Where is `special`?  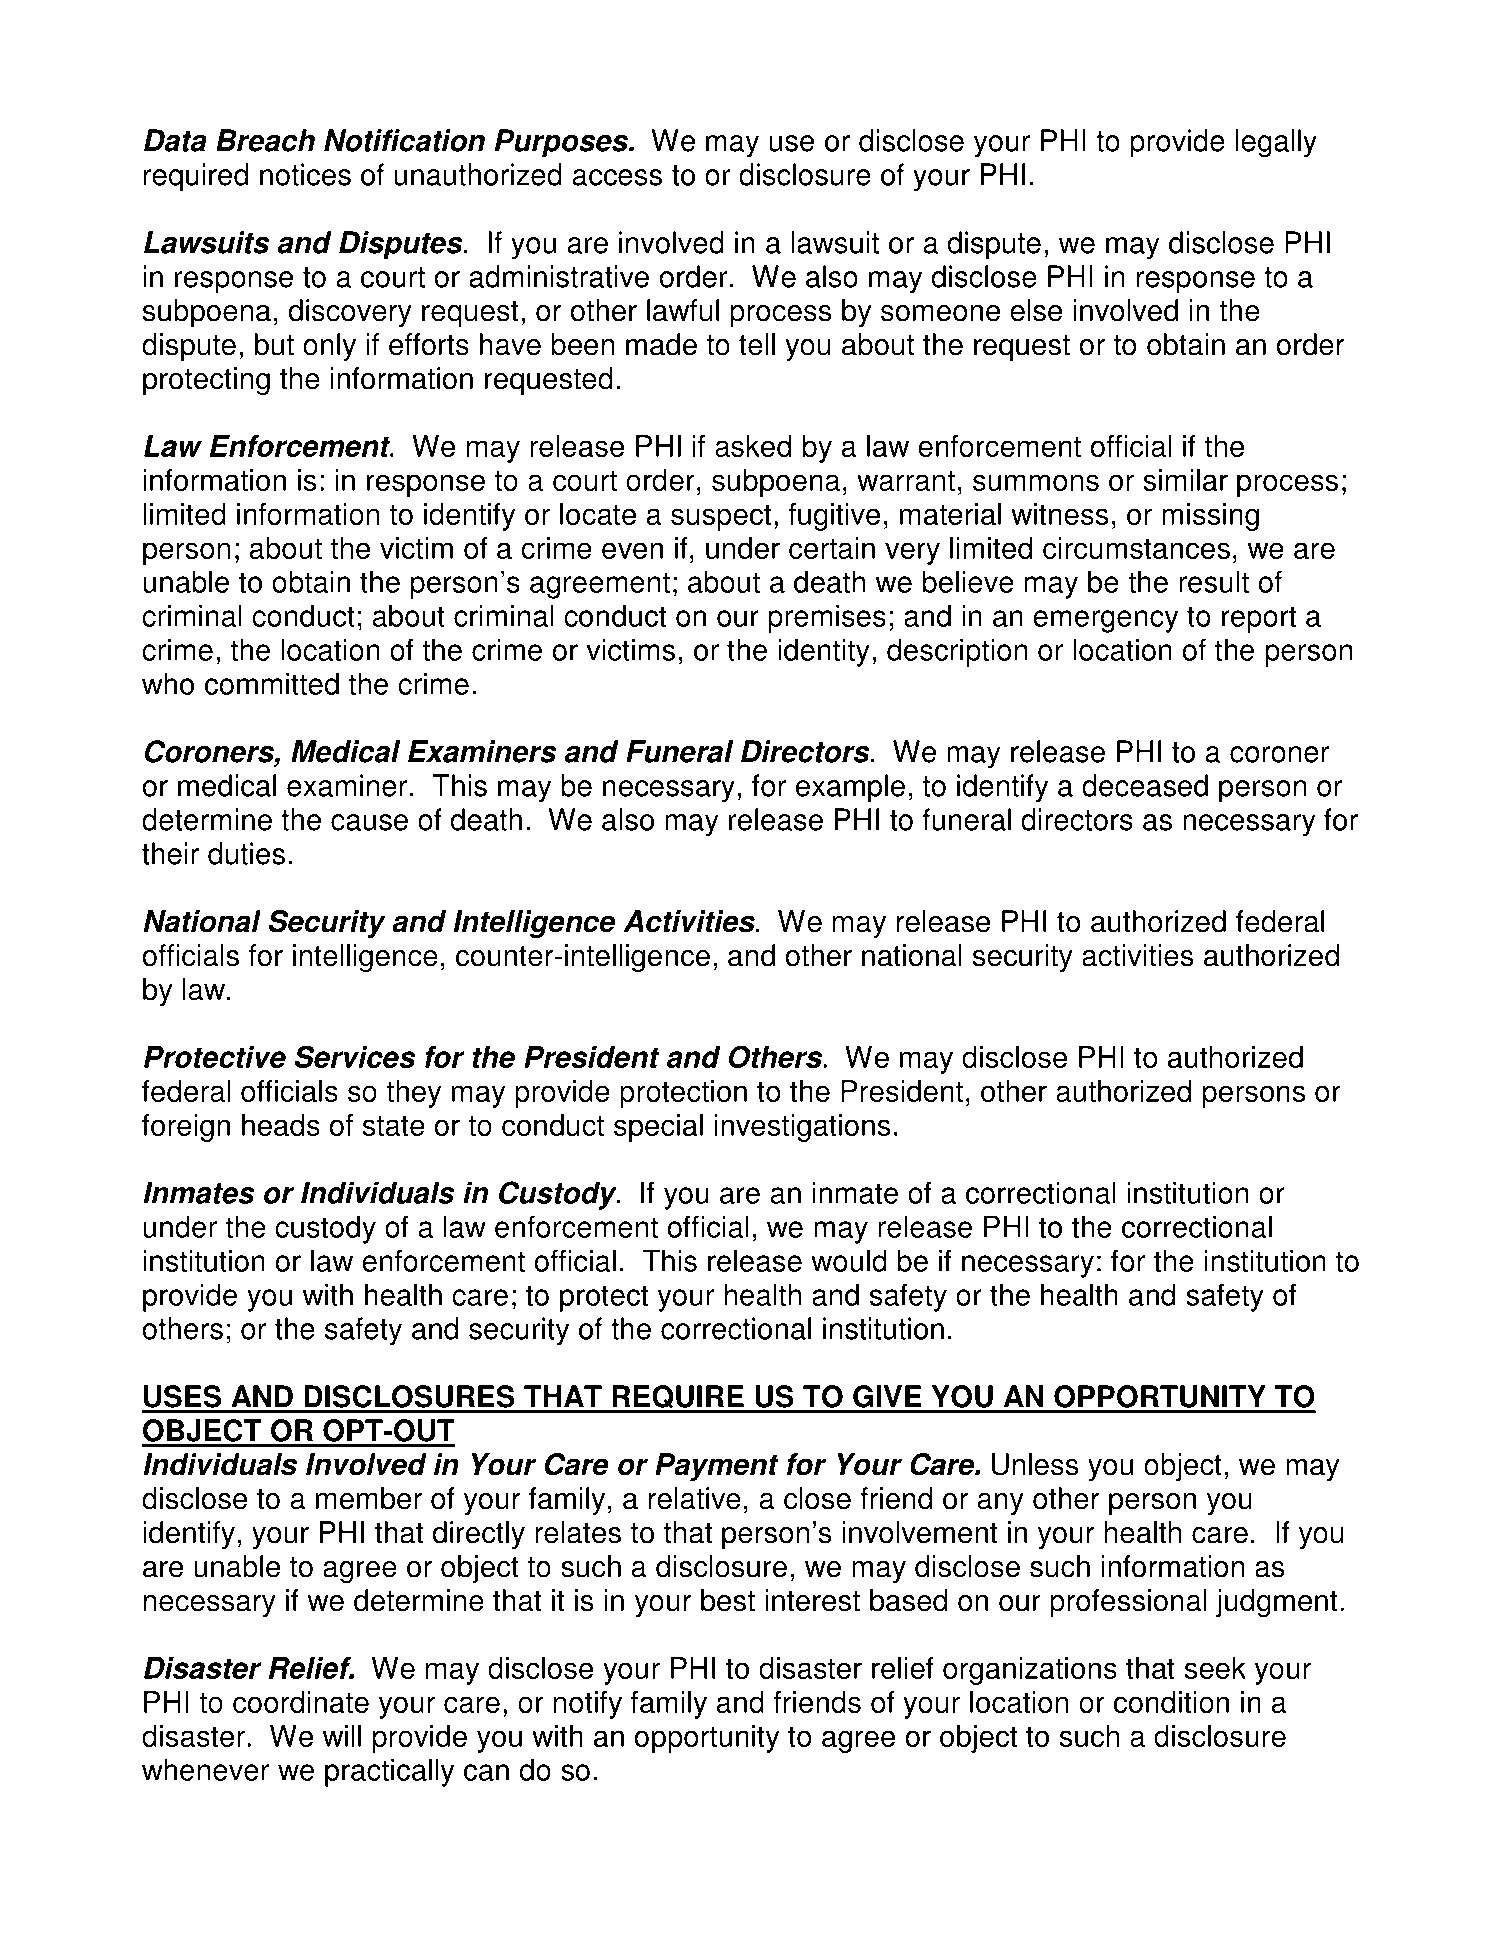
special is located at coordinates (658, 1128).
